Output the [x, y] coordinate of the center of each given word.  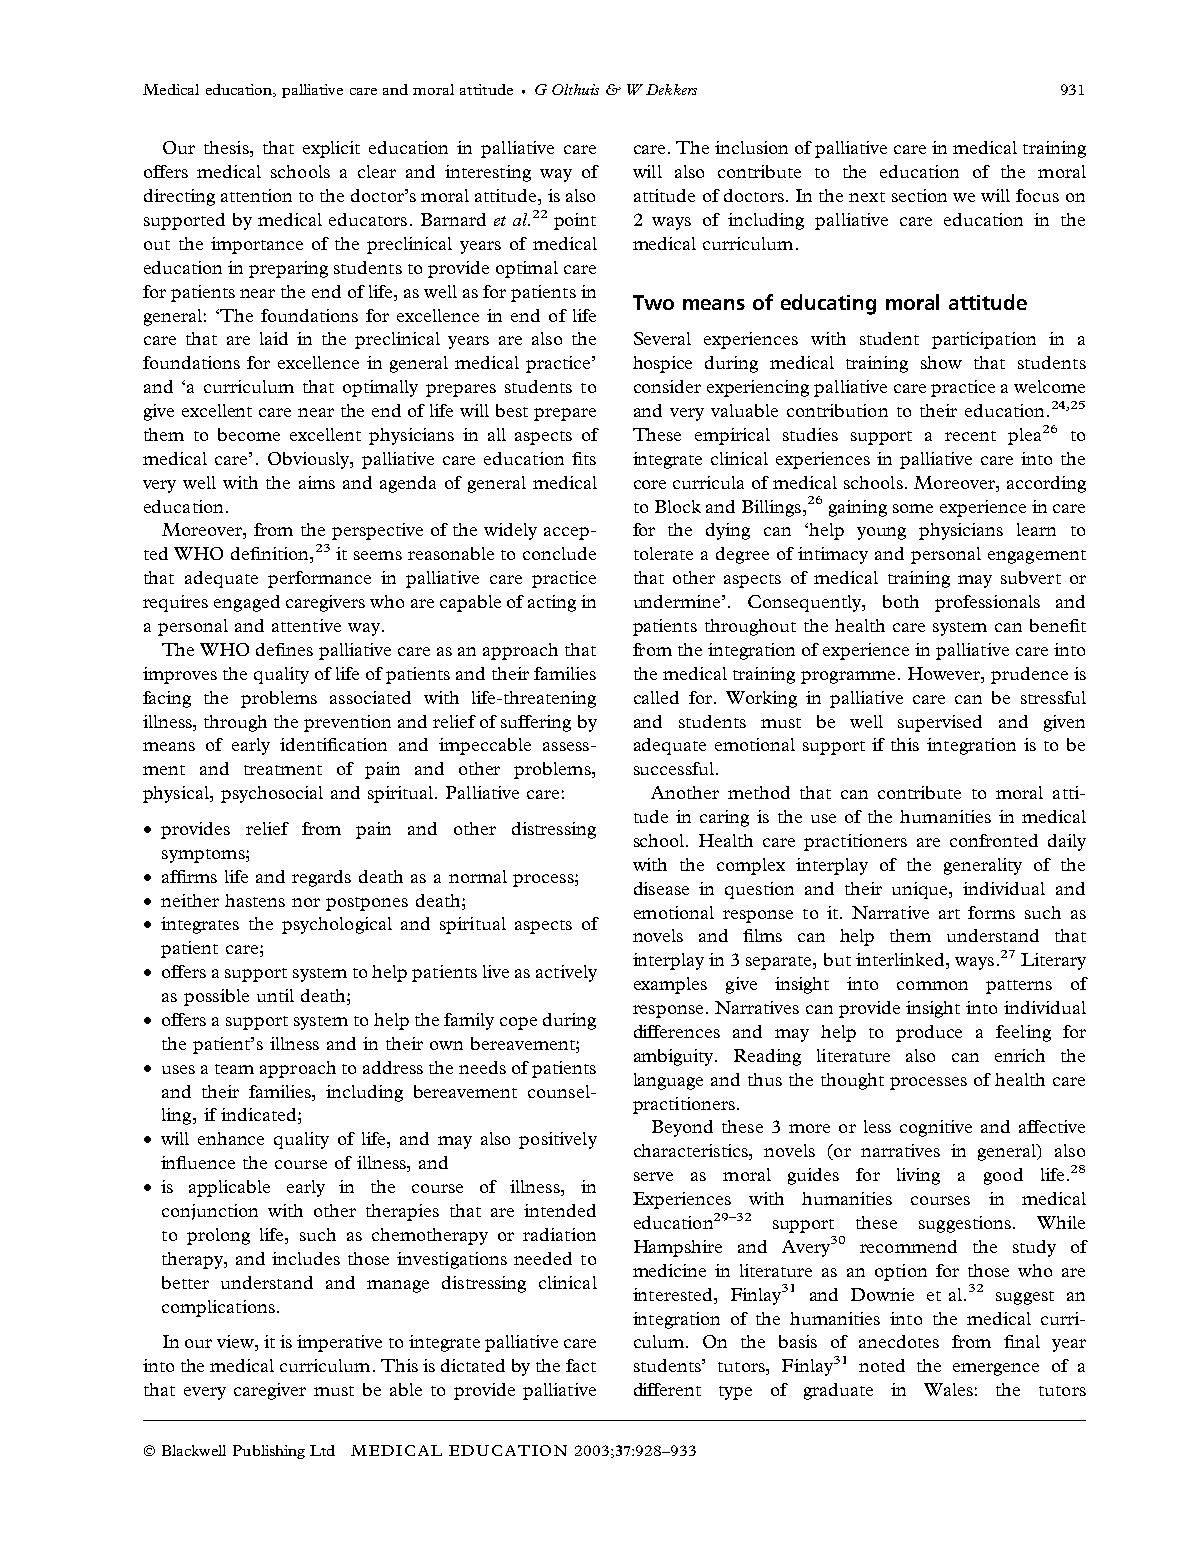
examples [670, 985]
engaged [247, 603]
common [932, 985]
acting [552, 603]
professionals [987, 603]
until [275, 995]
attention [256, 195]
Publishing [269, 1452]
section [919, 195]
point [575, 221]
